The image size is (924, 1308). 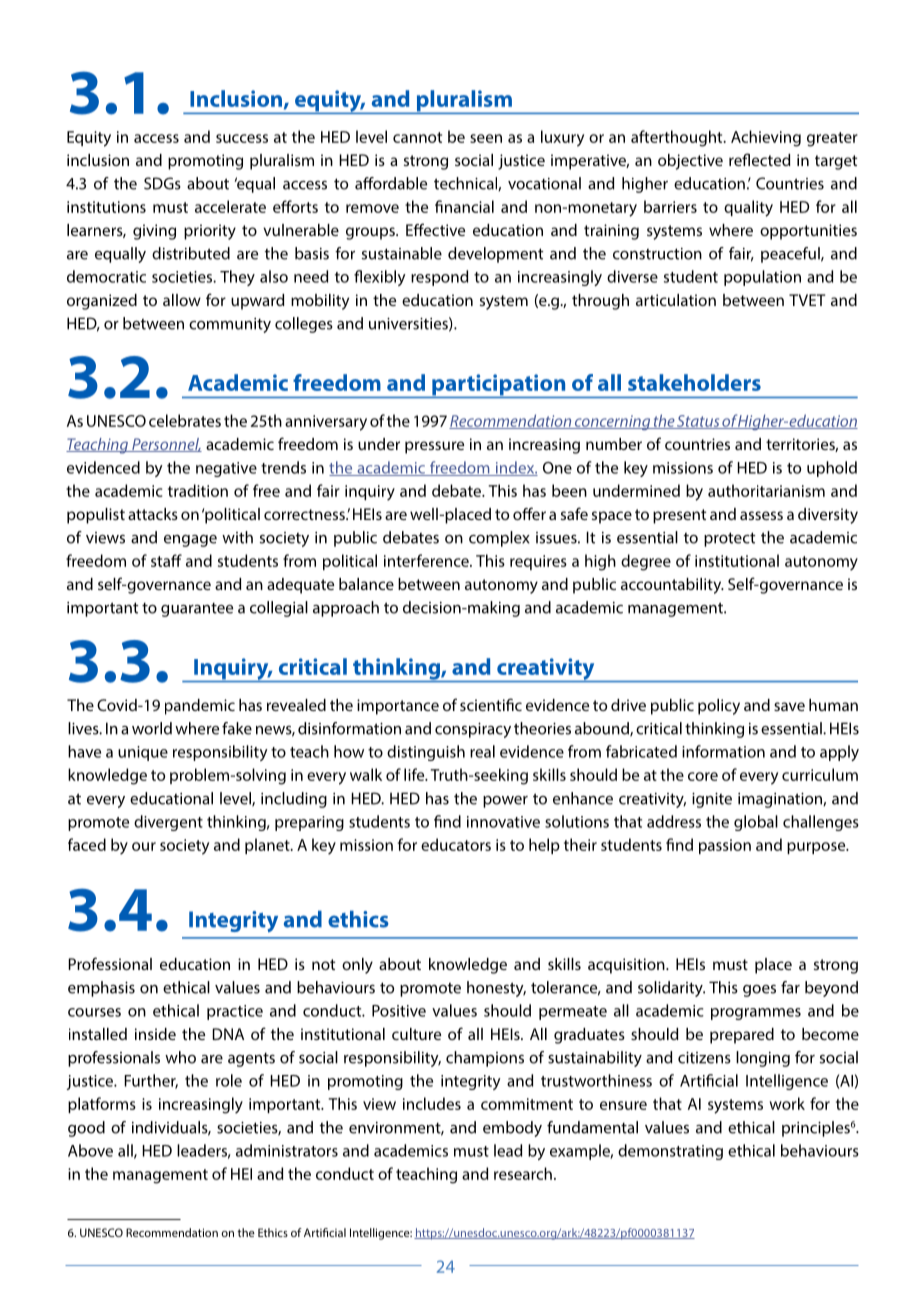 What do you see at coordinates (90, 1150) in the document?
I see `Above` at bounding box center [90, 1150].
